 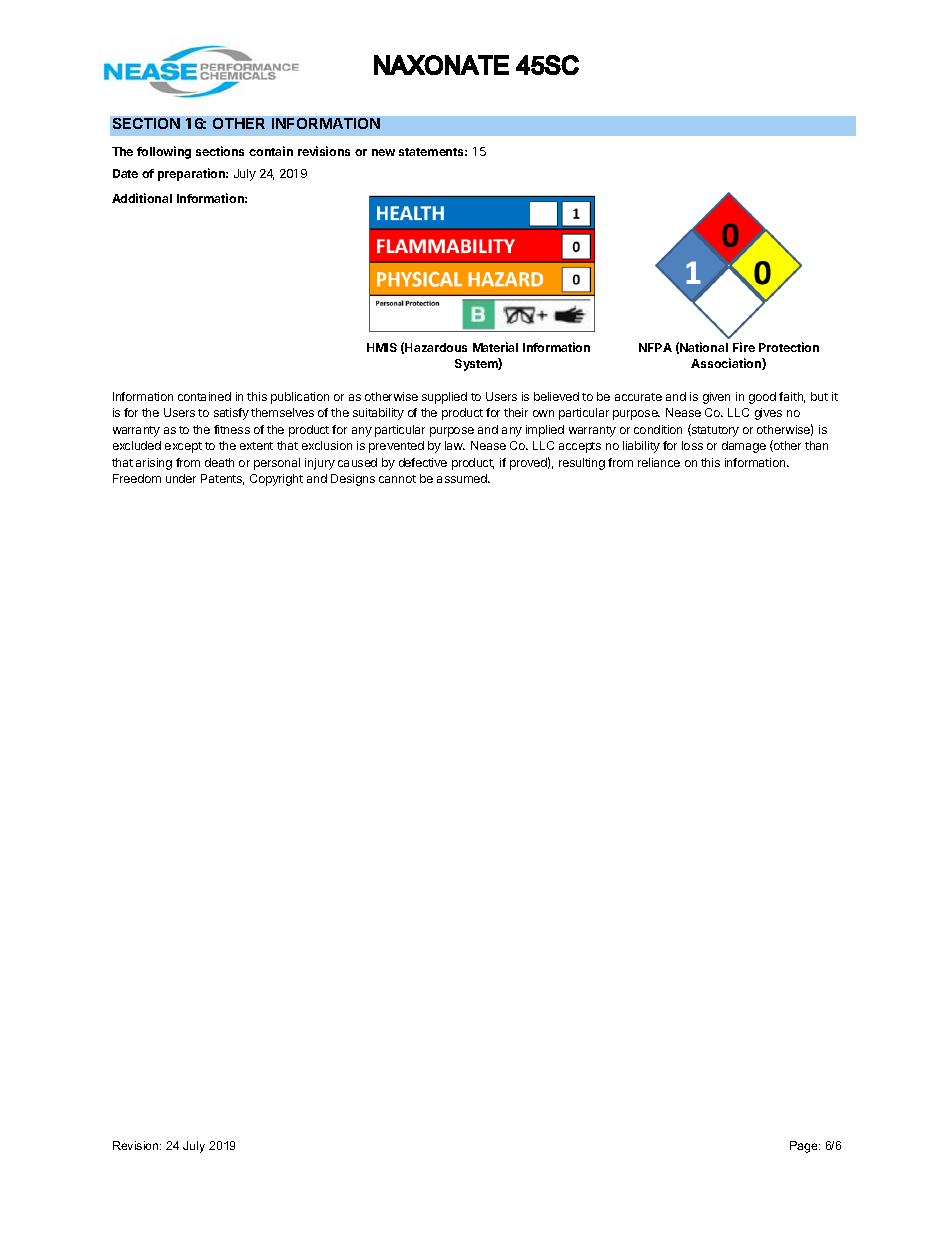 I want to click on Fire, so click(x=744, y=347).
